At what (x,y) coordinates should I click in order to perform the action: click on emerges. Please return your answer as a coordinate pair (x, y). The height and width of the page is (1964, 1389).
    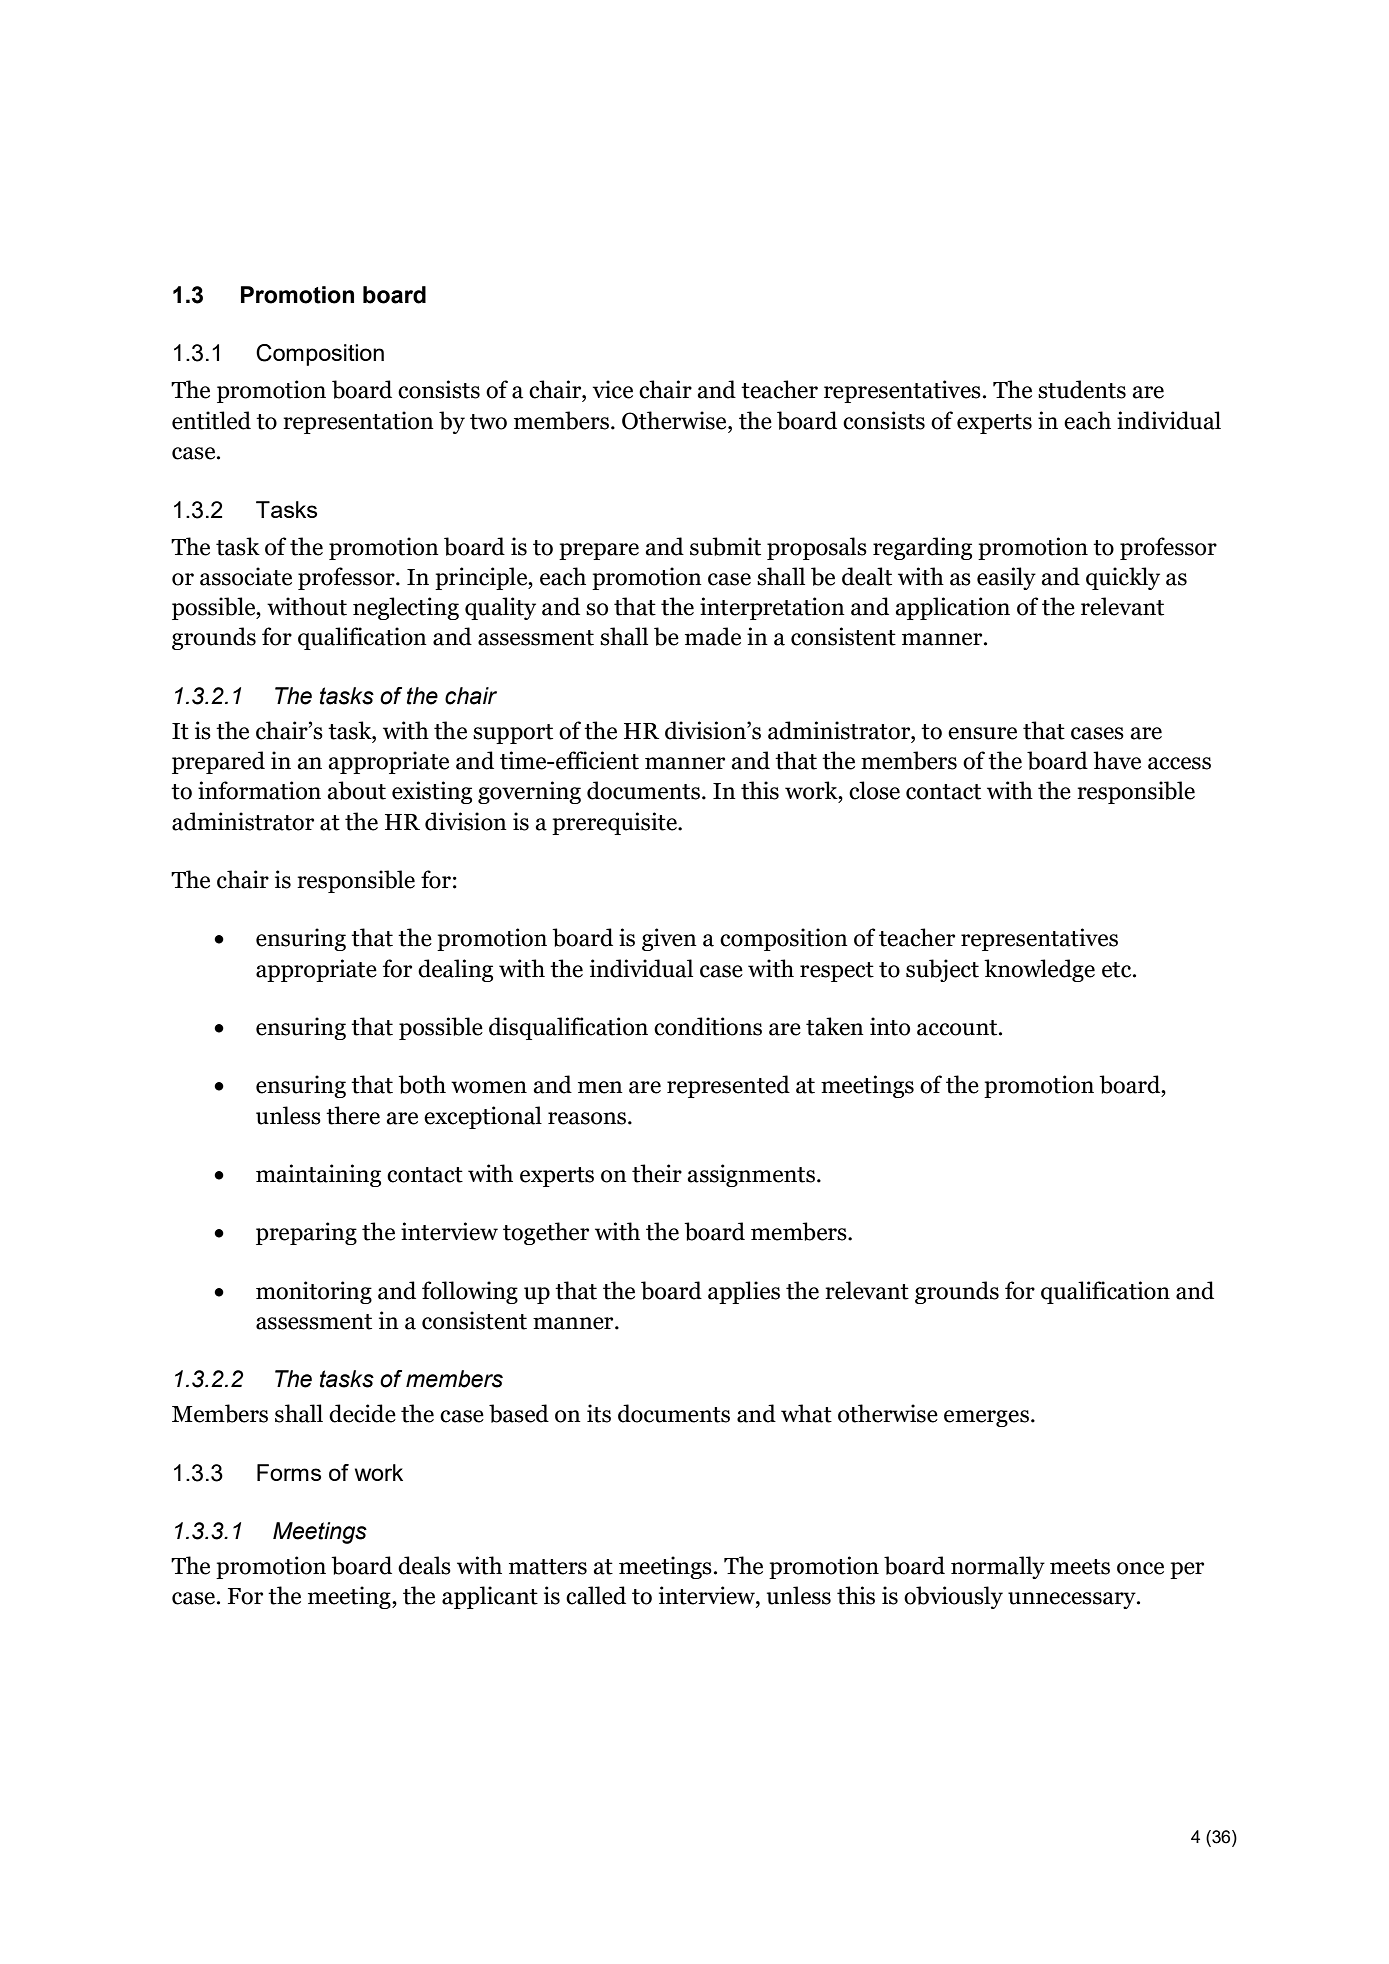
    Looking at the image, I should click on (986, 1418).
